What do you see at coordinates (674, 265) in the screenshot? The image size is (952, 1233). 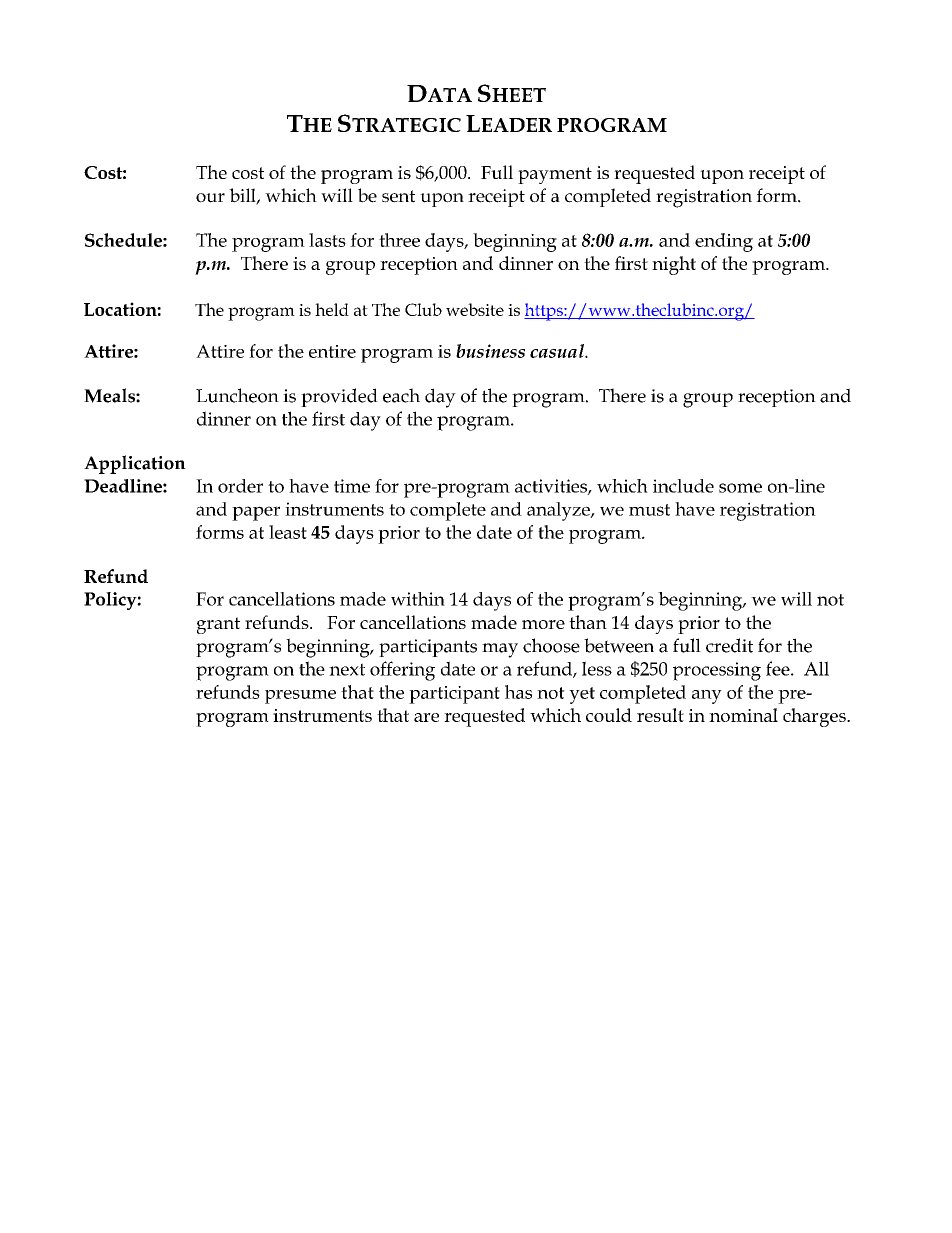 I see `night` at bounding box center [674, 265].
